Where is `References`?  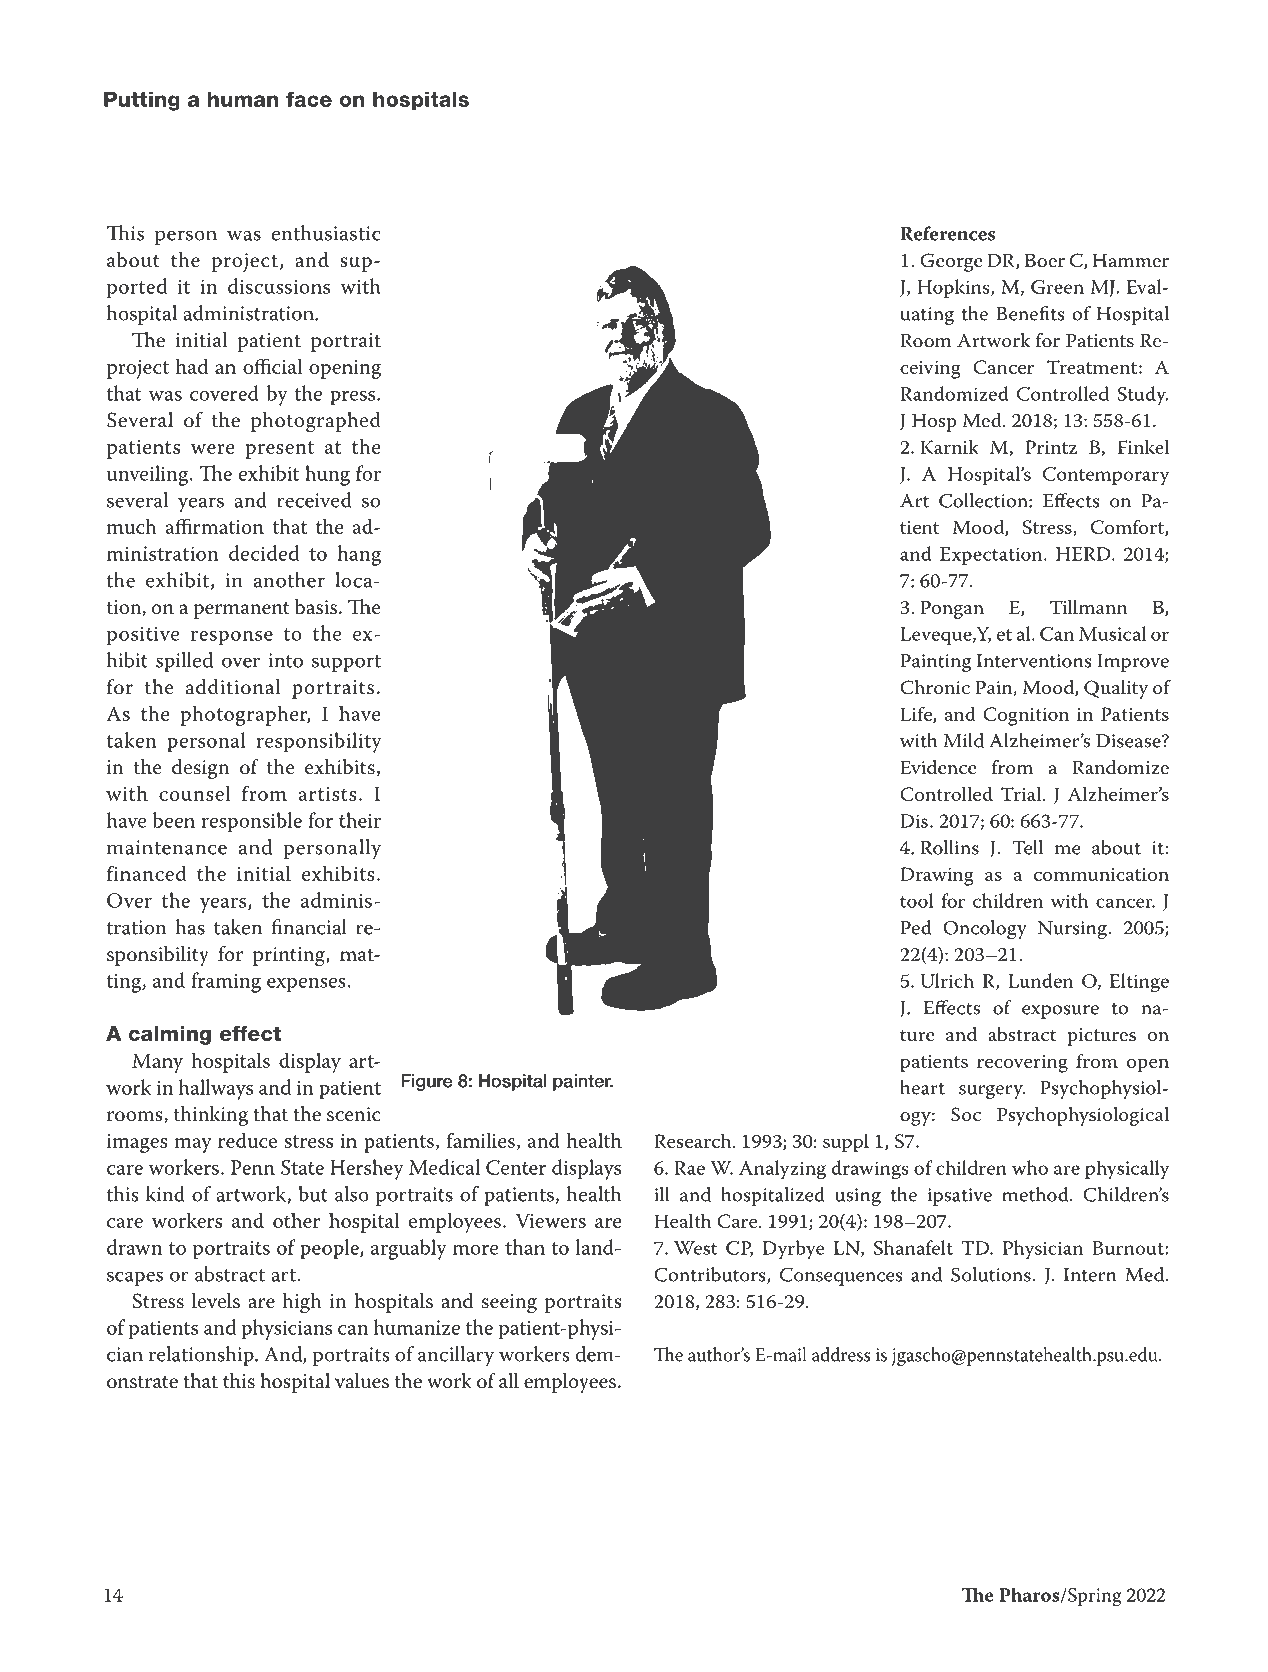
References is located at coordinates (947, 233).
